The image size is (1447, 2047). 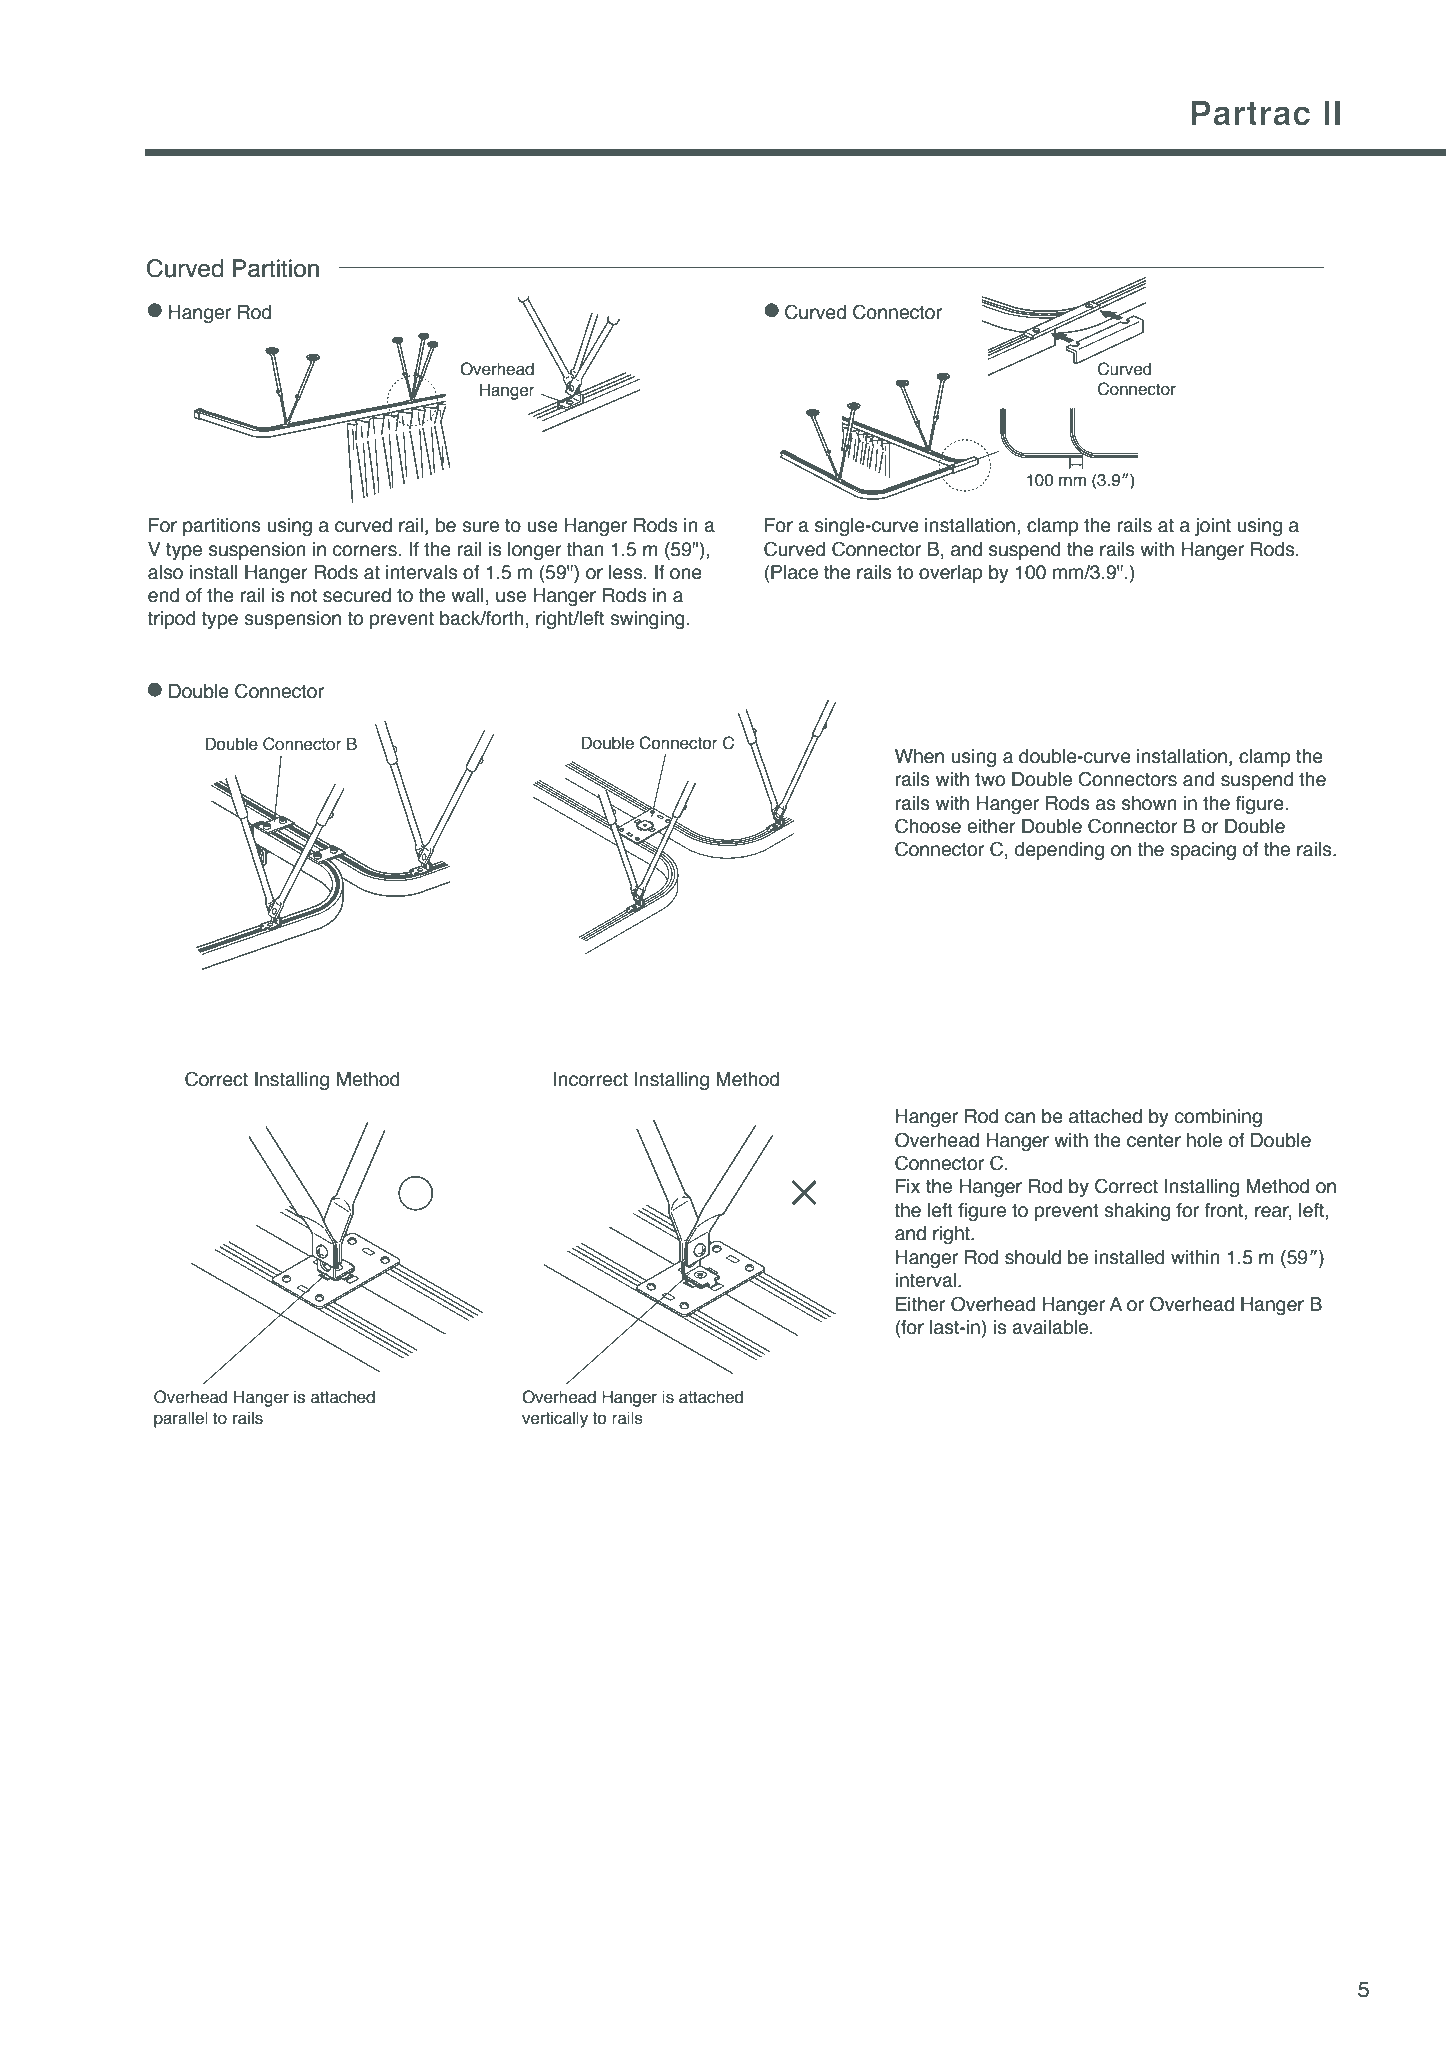 What do you see at coordinates (1059, 851) in the screenshot?
I see `depending` at bounding box center [1059, 851].
